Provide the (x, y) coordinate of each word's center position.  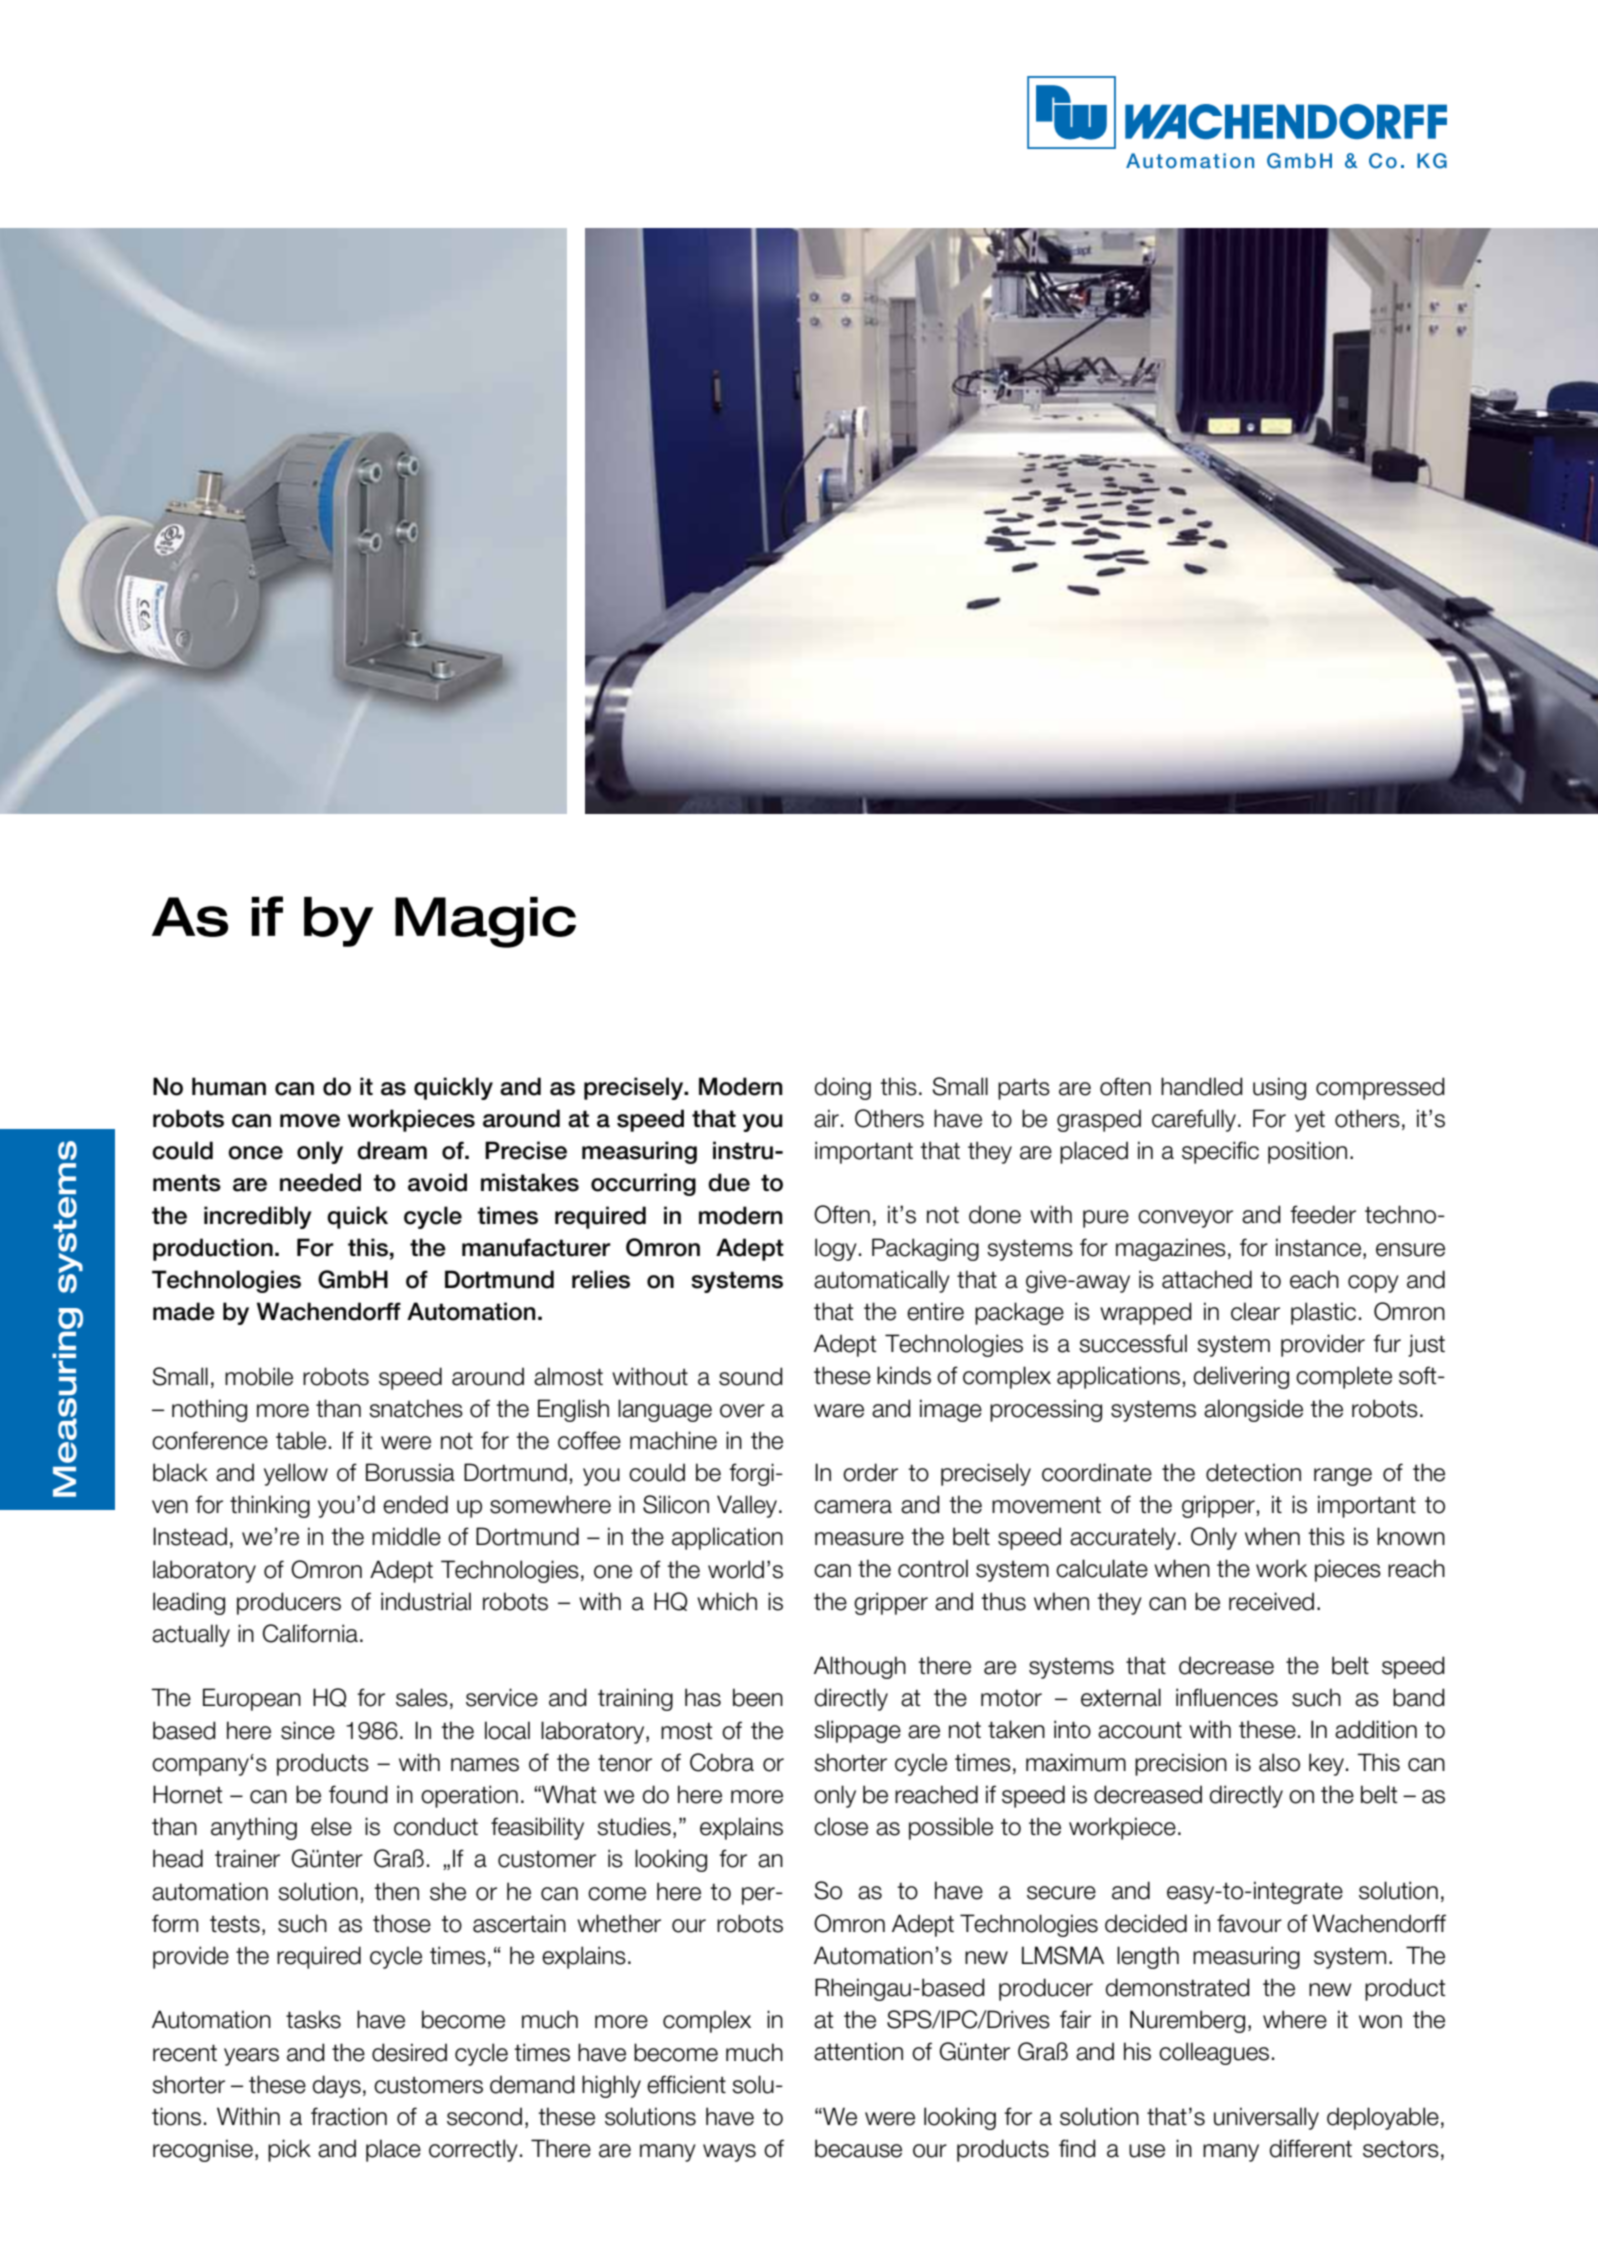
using (1279, 1088)
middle (406, 1536)
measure (859, 1539)
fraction (349, 2116)
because (858, 2148)
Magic (485, 922)
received (1271, 1601)
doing (843, 1088)
